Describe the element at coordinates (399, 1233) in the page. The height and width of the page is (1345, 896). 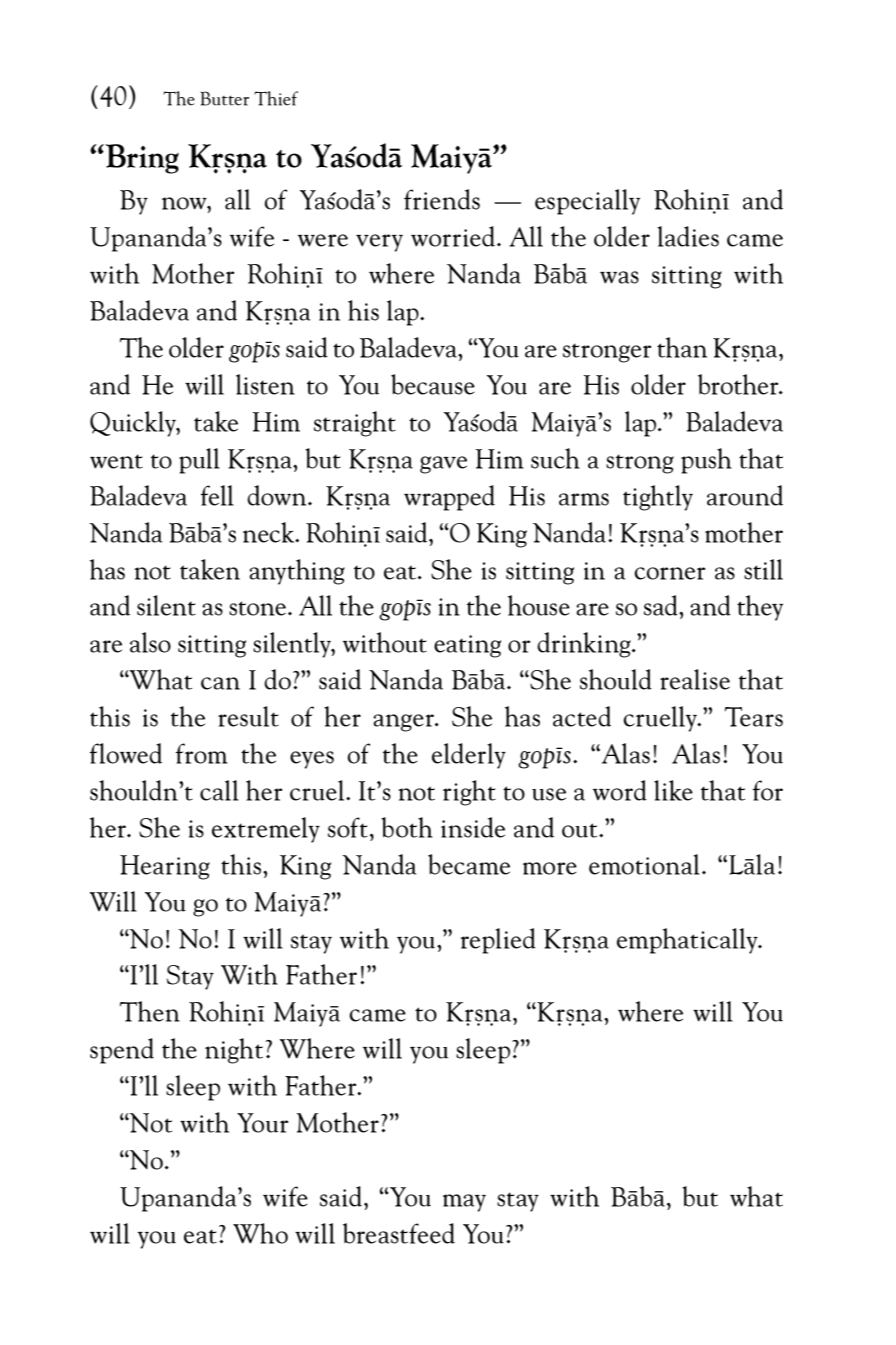
I see `breastfeed` at that location.
